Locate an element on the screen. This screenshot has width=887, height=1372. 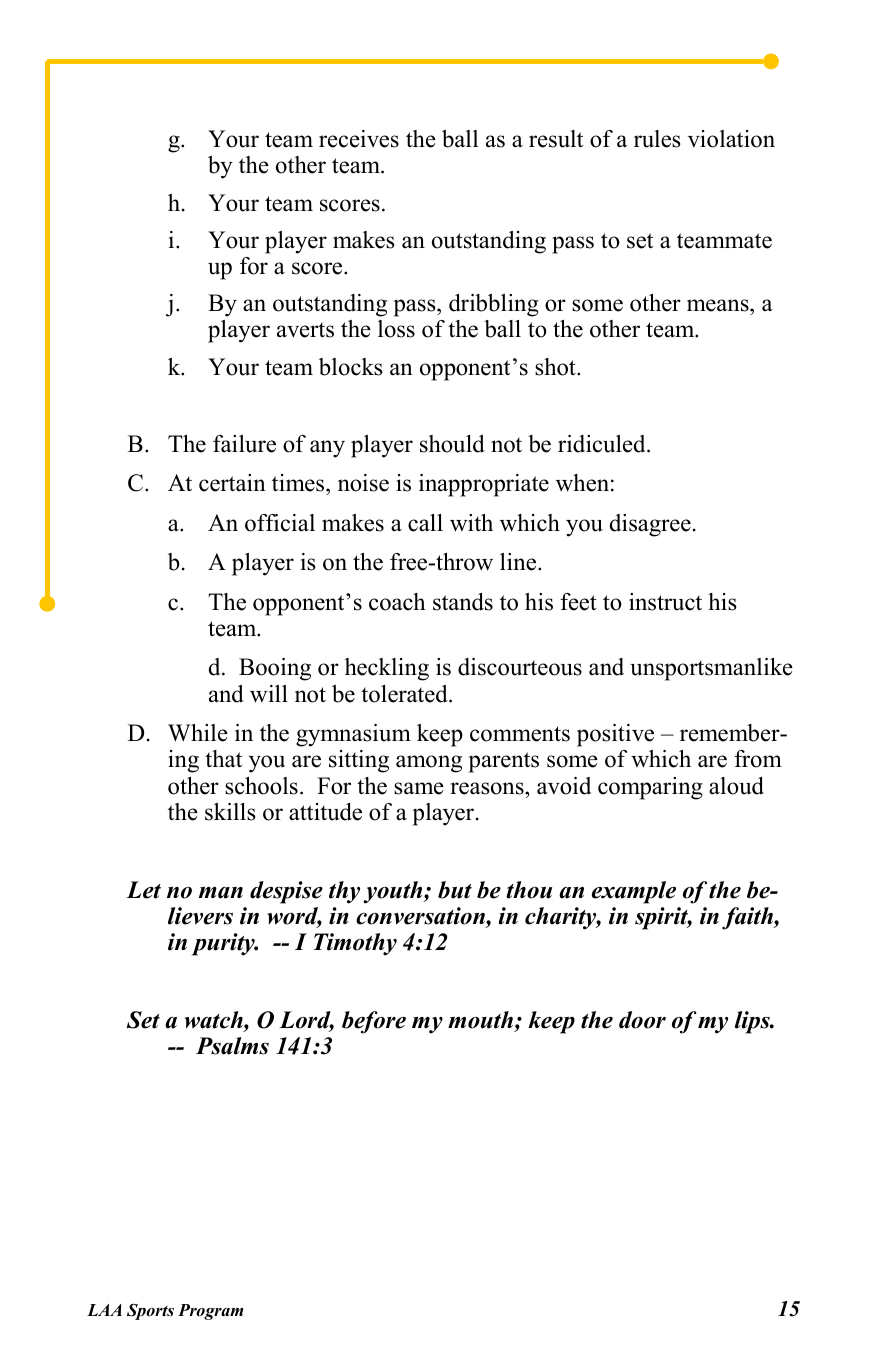
Program is located at coordinates (210, 1312).
